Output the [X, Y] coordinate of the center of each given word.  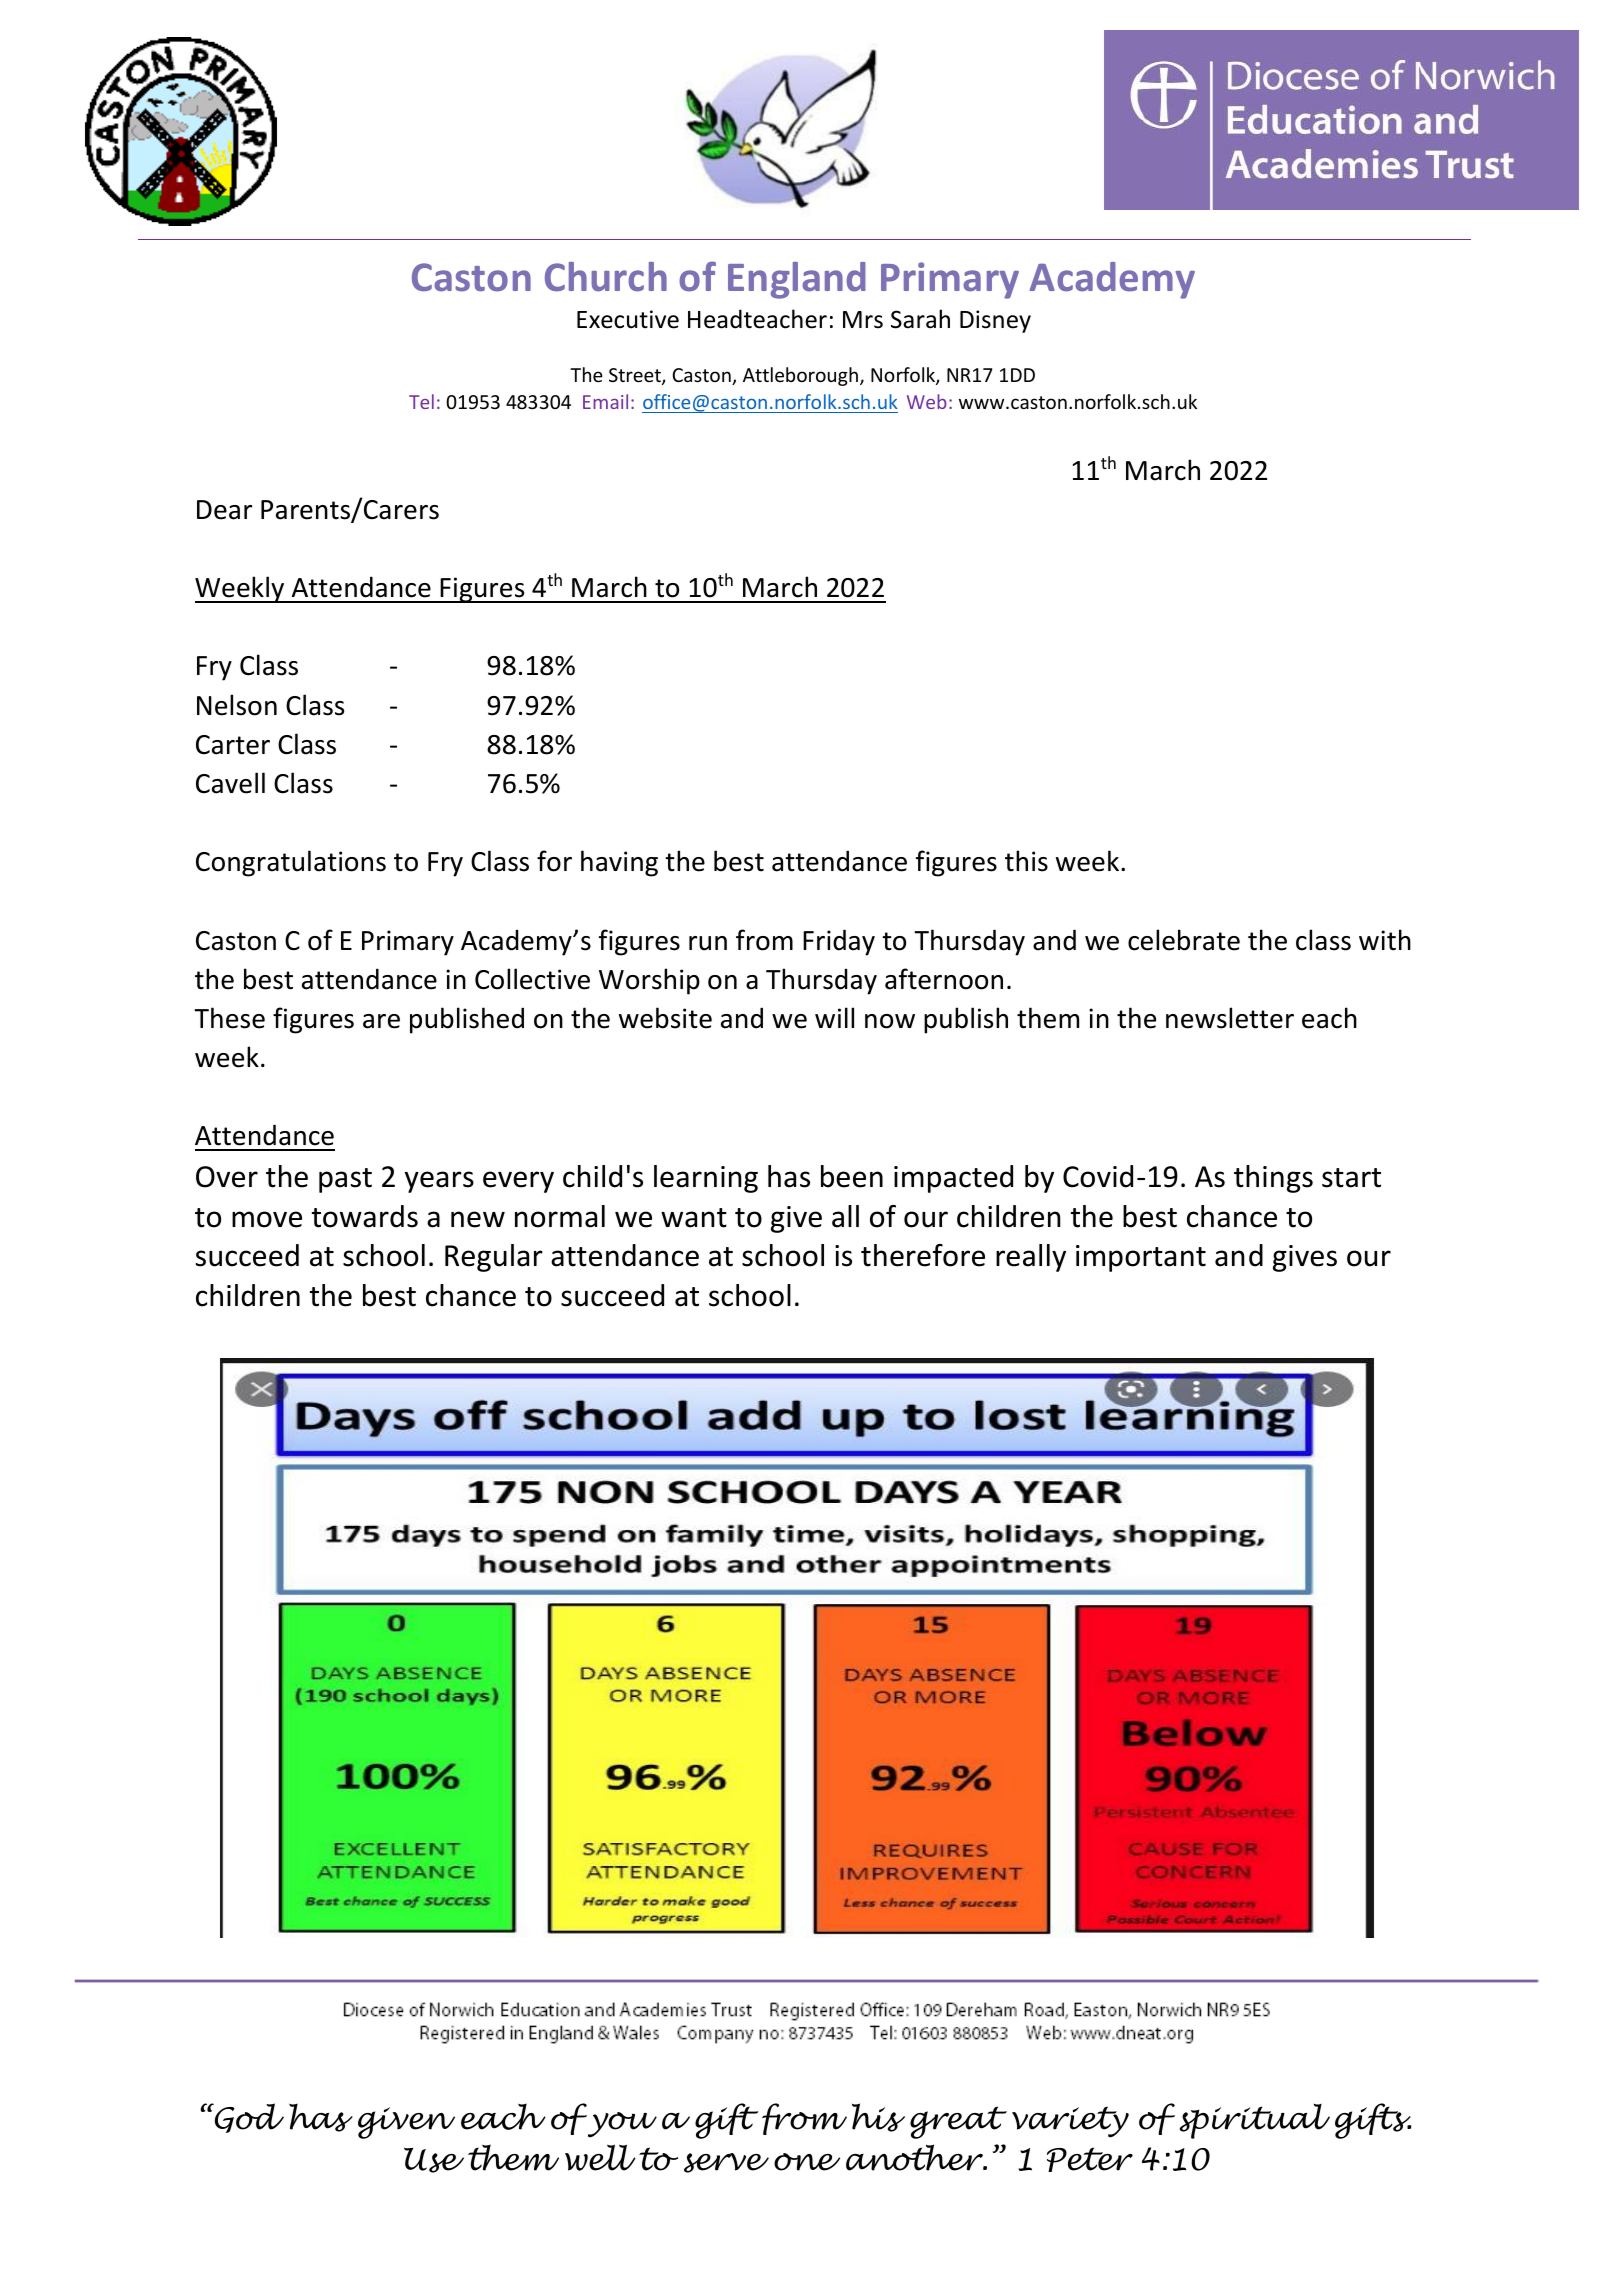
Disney [995, 321]
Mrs [863, 320]
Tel [421, 401]
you [621, 2125]
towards [365, 1216]
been [852, 1176]
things [1273, 1179]
